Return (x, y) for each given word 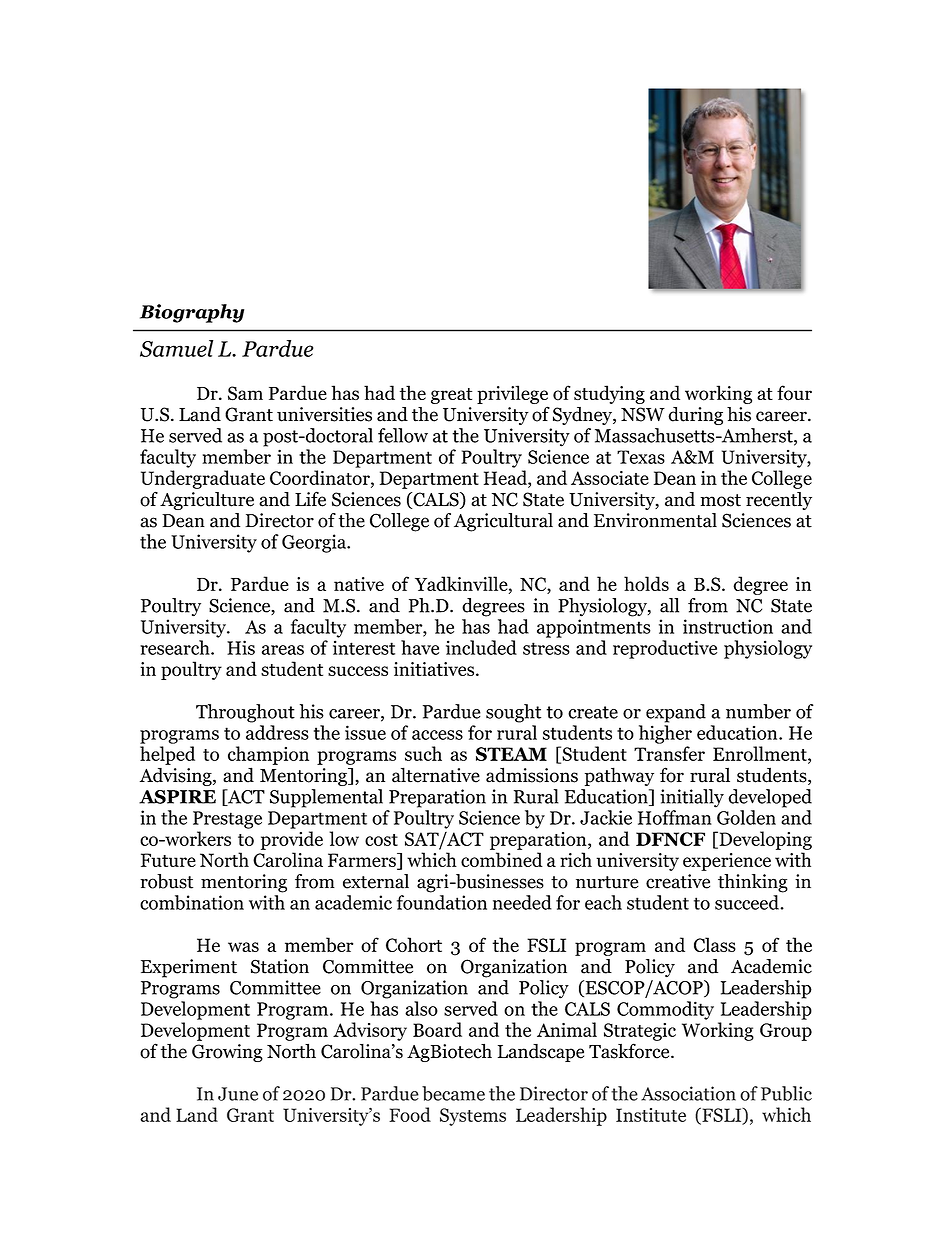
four (794, 393)
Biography (192, 313)
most (720, 500)
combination (192, 902)
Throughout (245, 713)
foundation (442, 902)
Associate (610, 478)
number (758, 711)
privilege (512, 394)
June (238, 1094)
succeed (748, 902)
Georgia (315, 543)
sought (513, 713)
